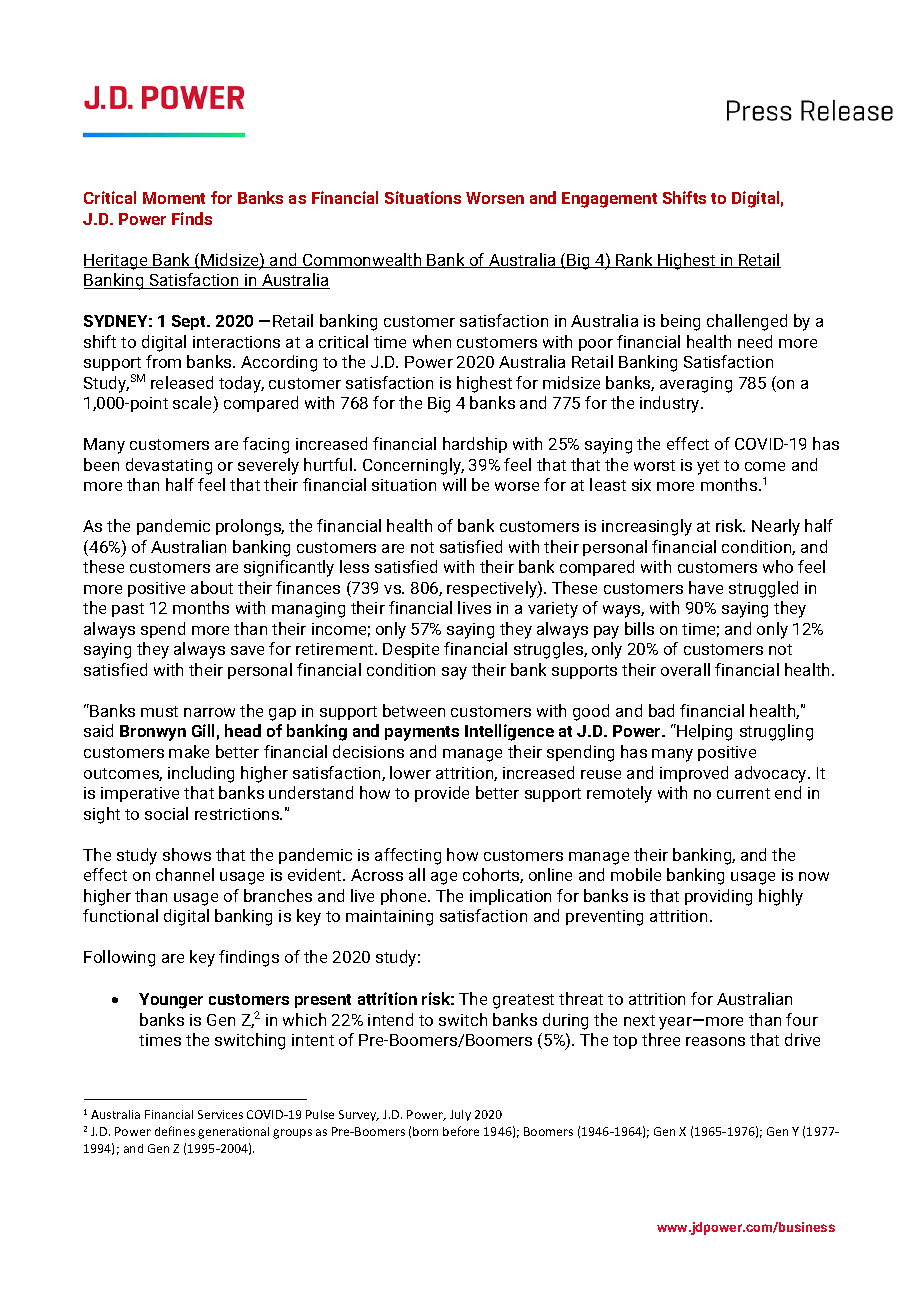 The image size is (924, 1308). I want to click on Despite, so click(411, 650).
